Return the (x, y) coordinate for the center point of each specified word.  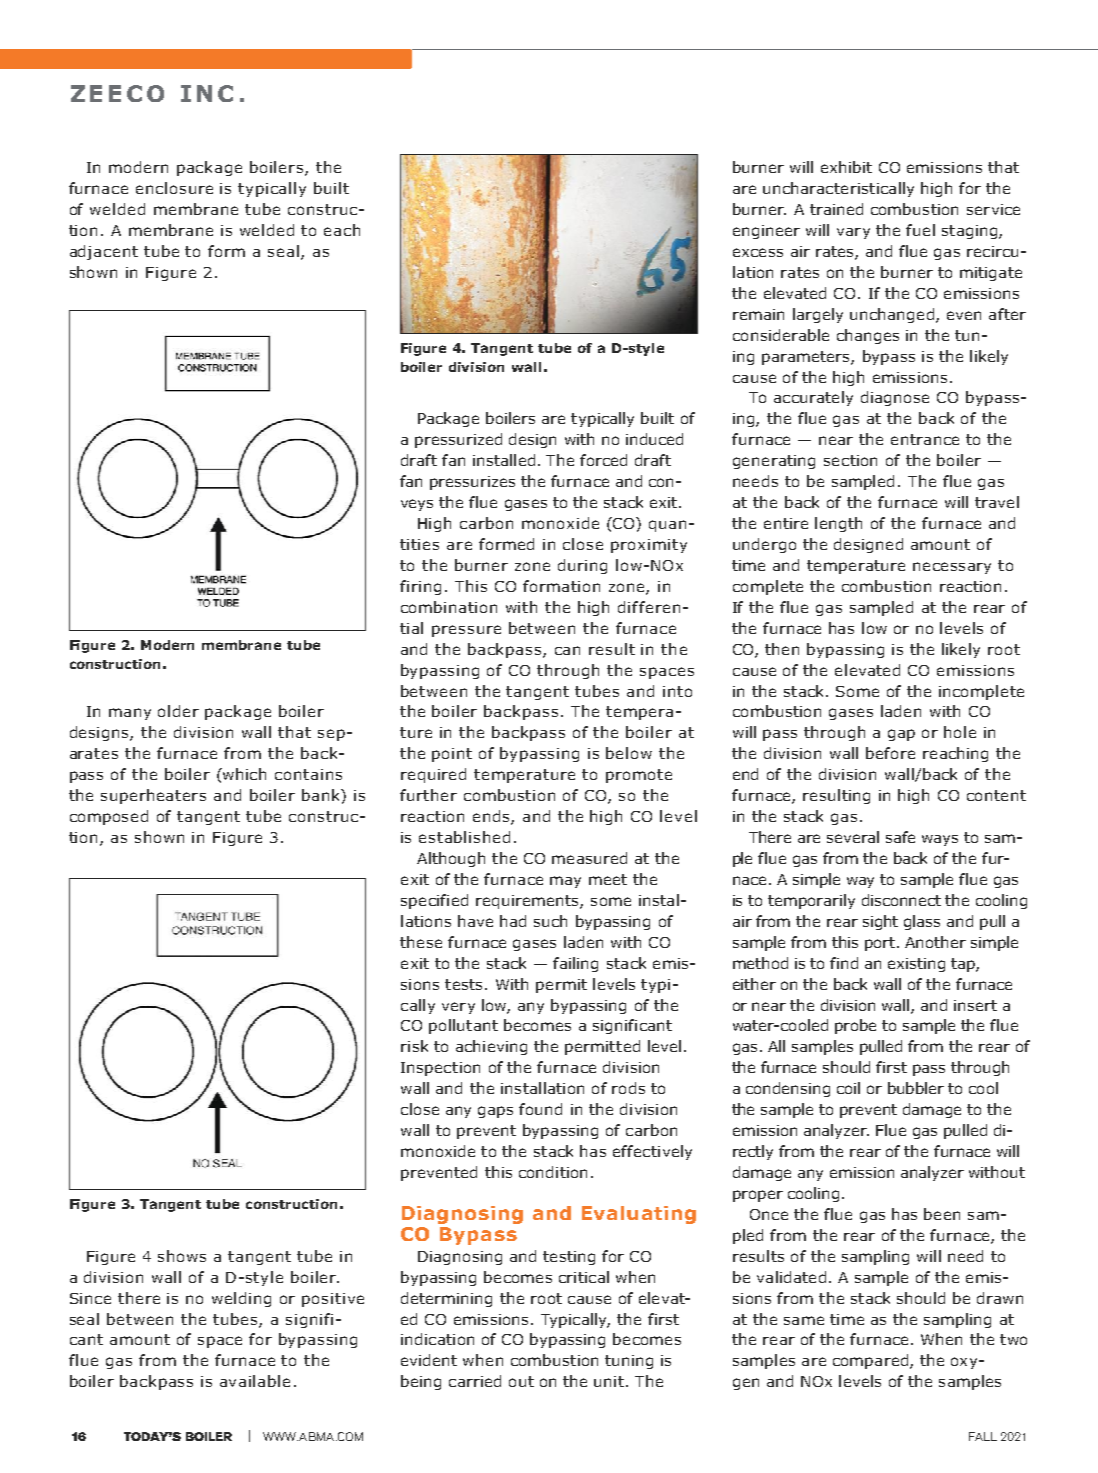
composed (109, 817)
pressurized (458, 440)
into (677, 691)
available (255, 1381)
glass (922, 922)
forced (603, 460)
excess (758, 252)
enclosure (174, 188)
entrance (925, 439)
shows (182, 1256)
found (540, 1109)
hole (960, 732)
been (942, 1214)
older (178, 711)
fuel (920, 230)
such (550, 921)
